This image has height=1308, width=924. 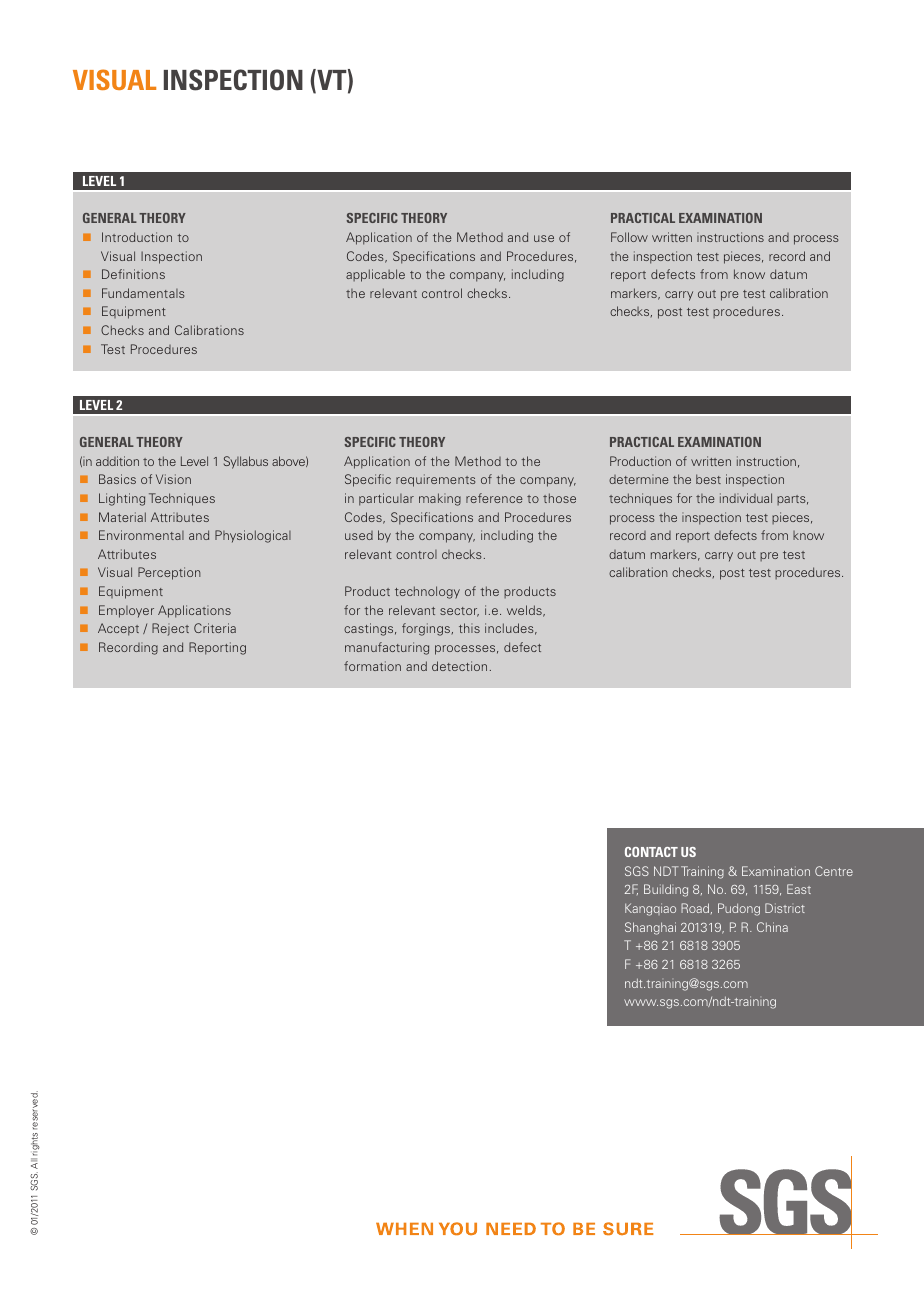 What do you see at coordinates (746, 498) in the image?
I see `individual` at bounding box center [746, 498].
